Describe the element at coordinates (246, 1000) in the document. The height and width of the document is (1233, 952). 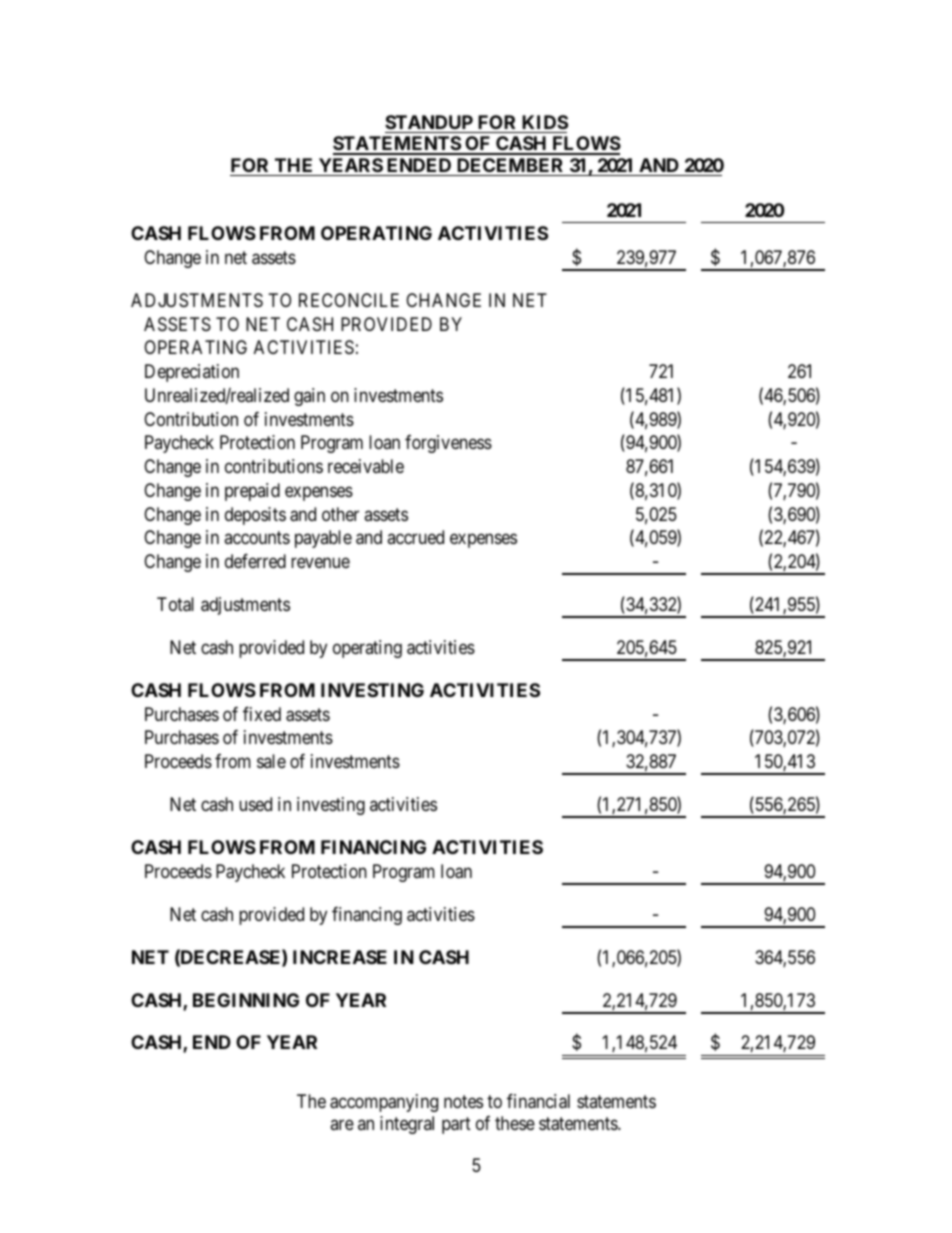
I see `BEGINNING` at that location.
